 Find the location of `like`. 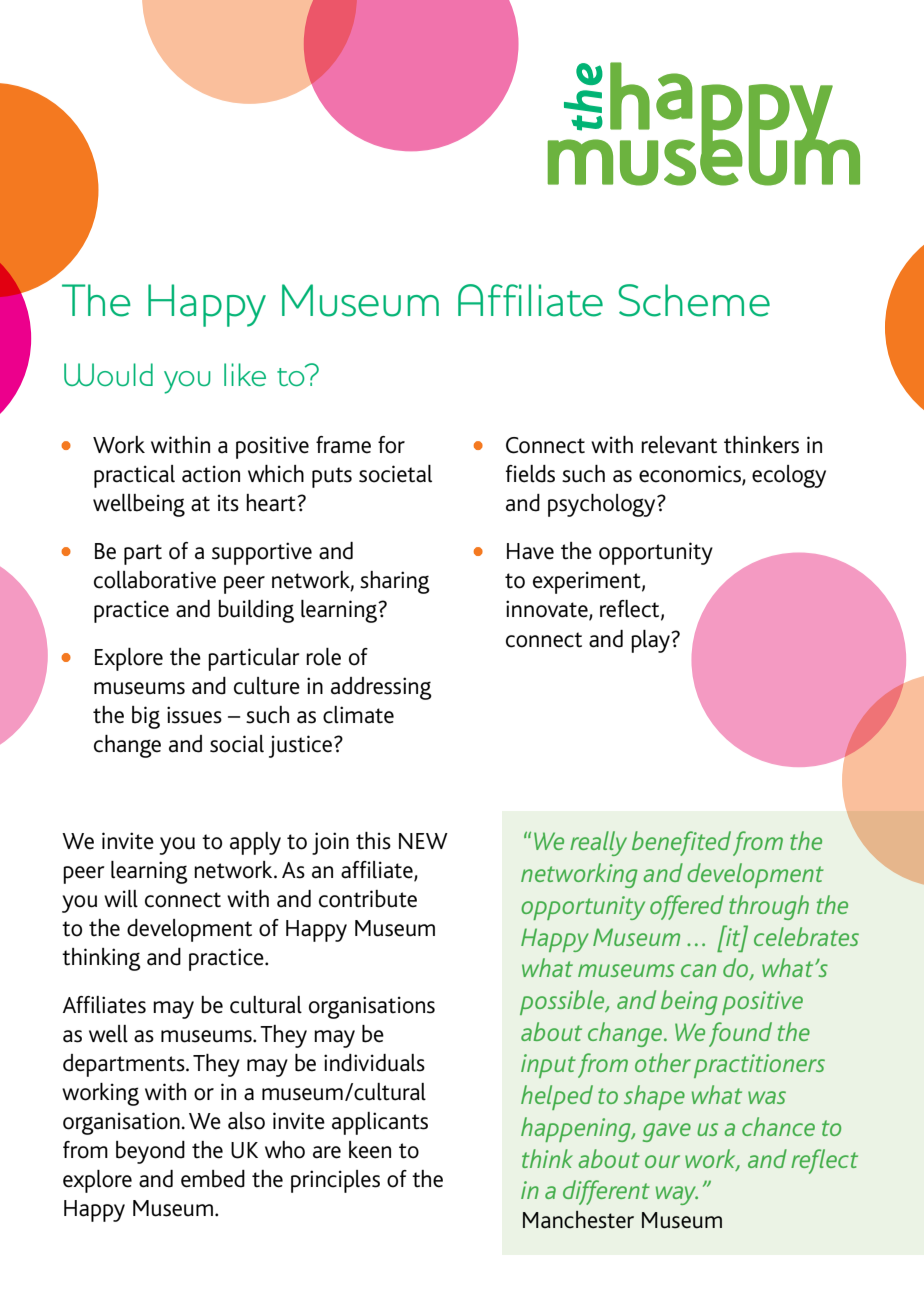

like is located at coordinates (245, 374).
